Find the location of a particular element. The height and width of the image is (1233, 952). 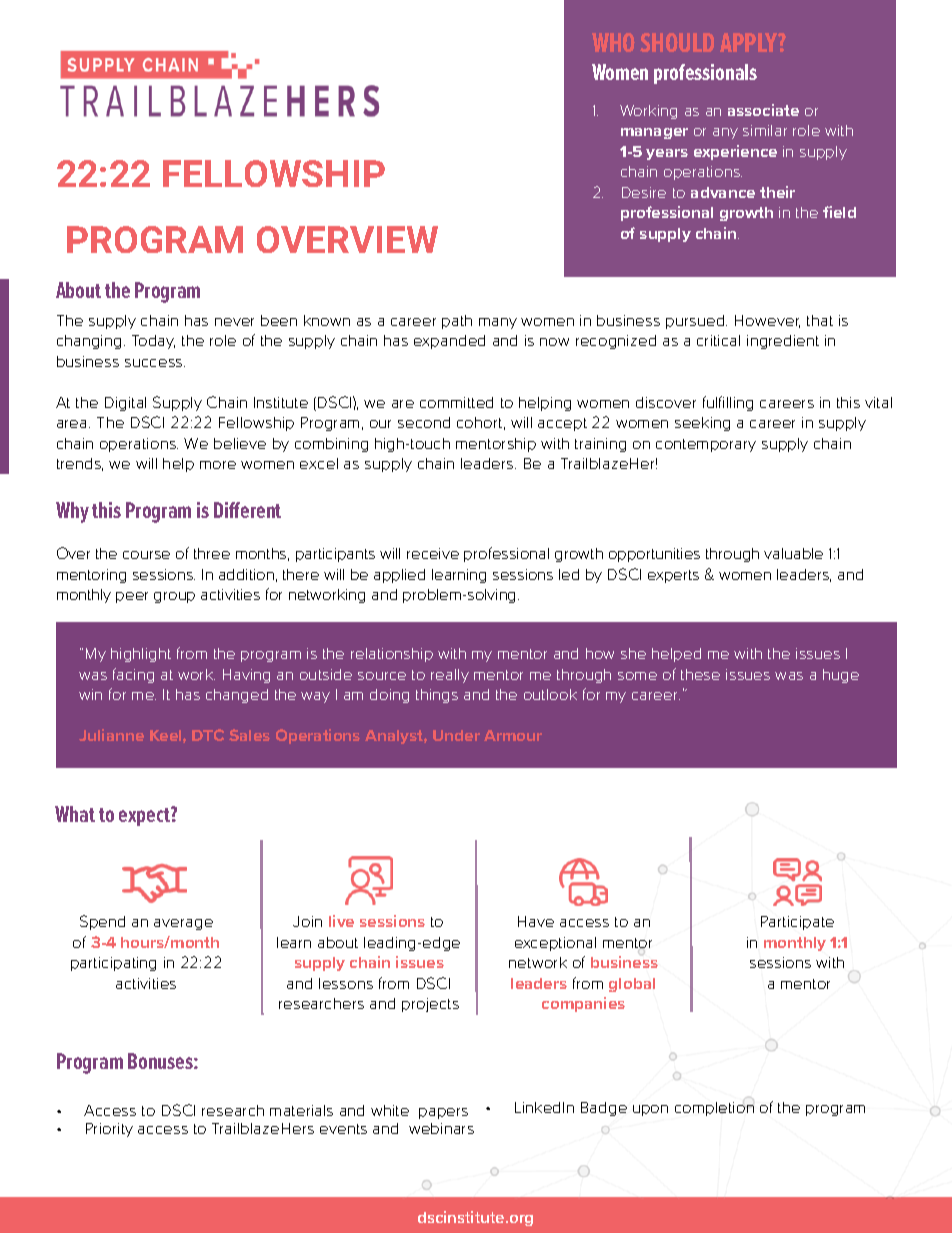

huge is located at coordinates (841, 676).
